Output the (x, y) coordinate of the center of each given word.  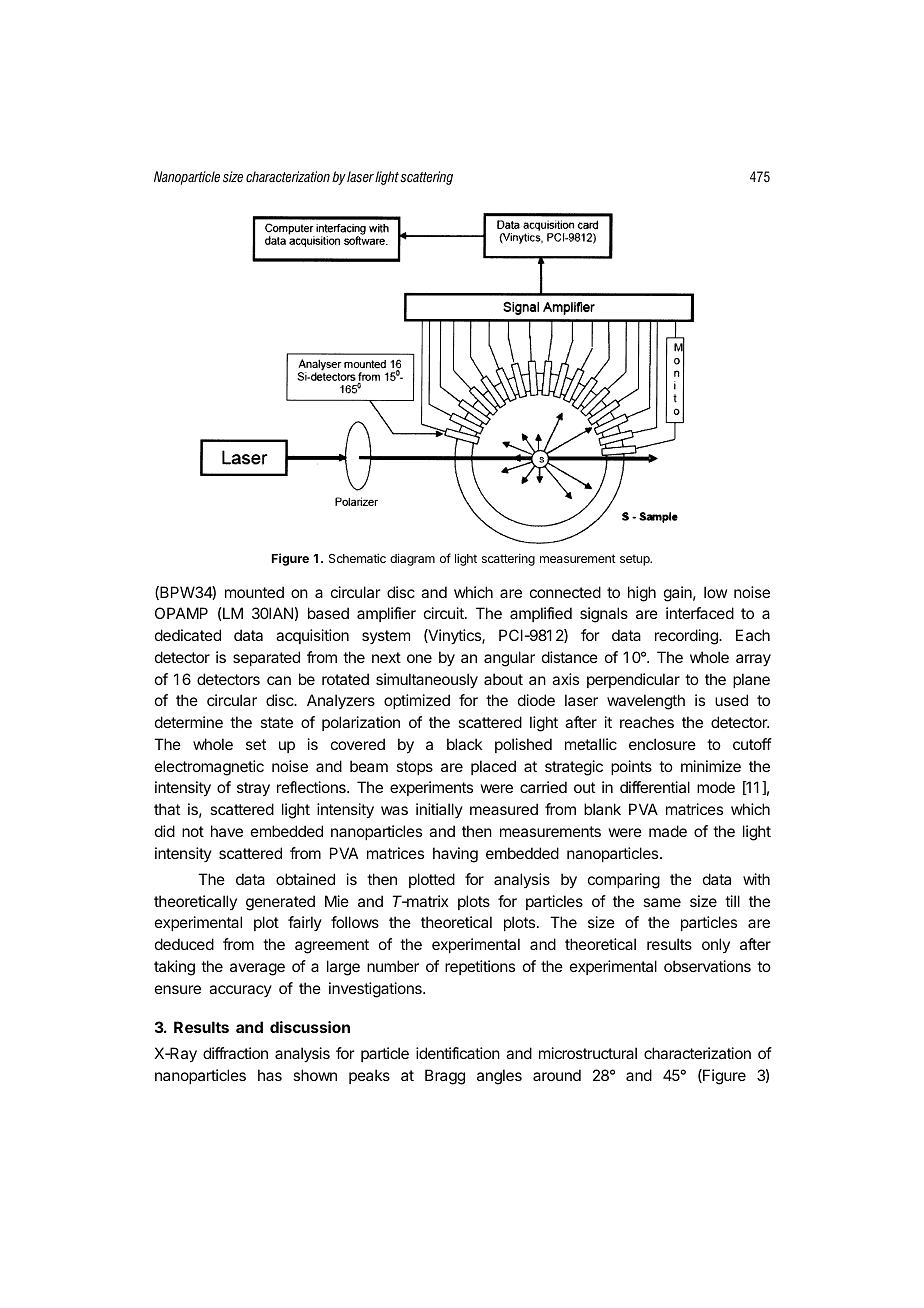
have (227, 831)
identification (458, 1053)
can (279, 680)
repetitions (480, 967)
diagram (412, 559)
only (716, 945)
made (668, 831)
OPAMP (181, 613)
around (557, 1075)
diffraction (235, 1053)
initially (439, 810)
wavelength (646, 702)
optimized (417, 701)
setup (636, 560)
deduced (184, 944)
